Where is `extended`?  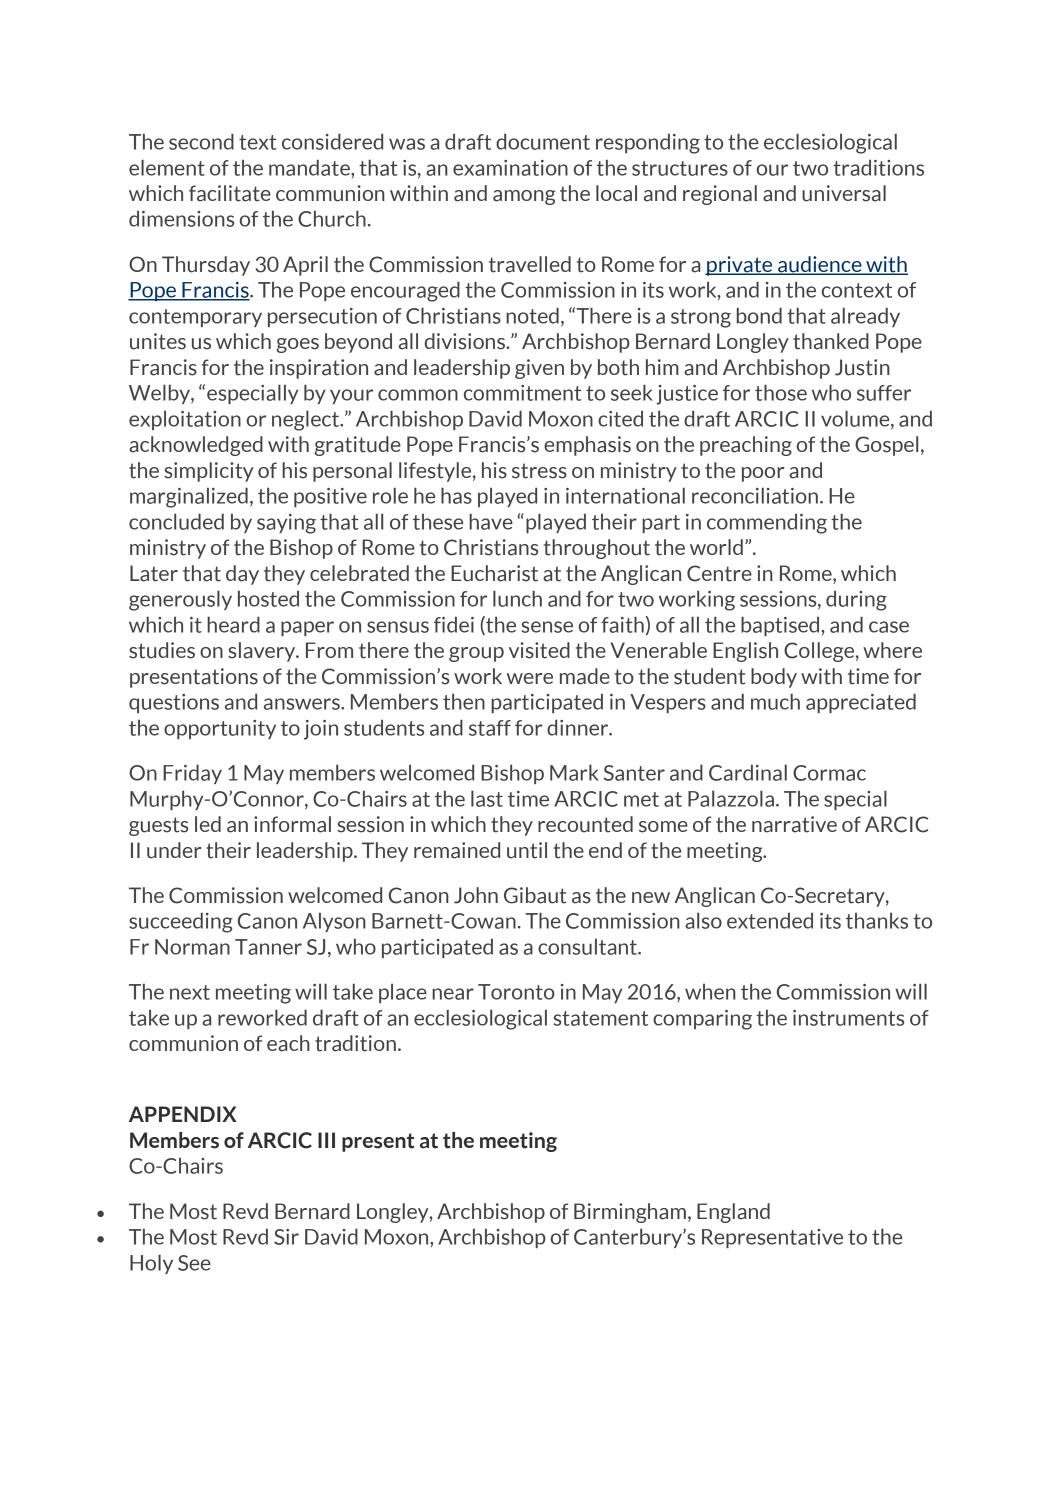 extended is located at coordinates (770, 920).
